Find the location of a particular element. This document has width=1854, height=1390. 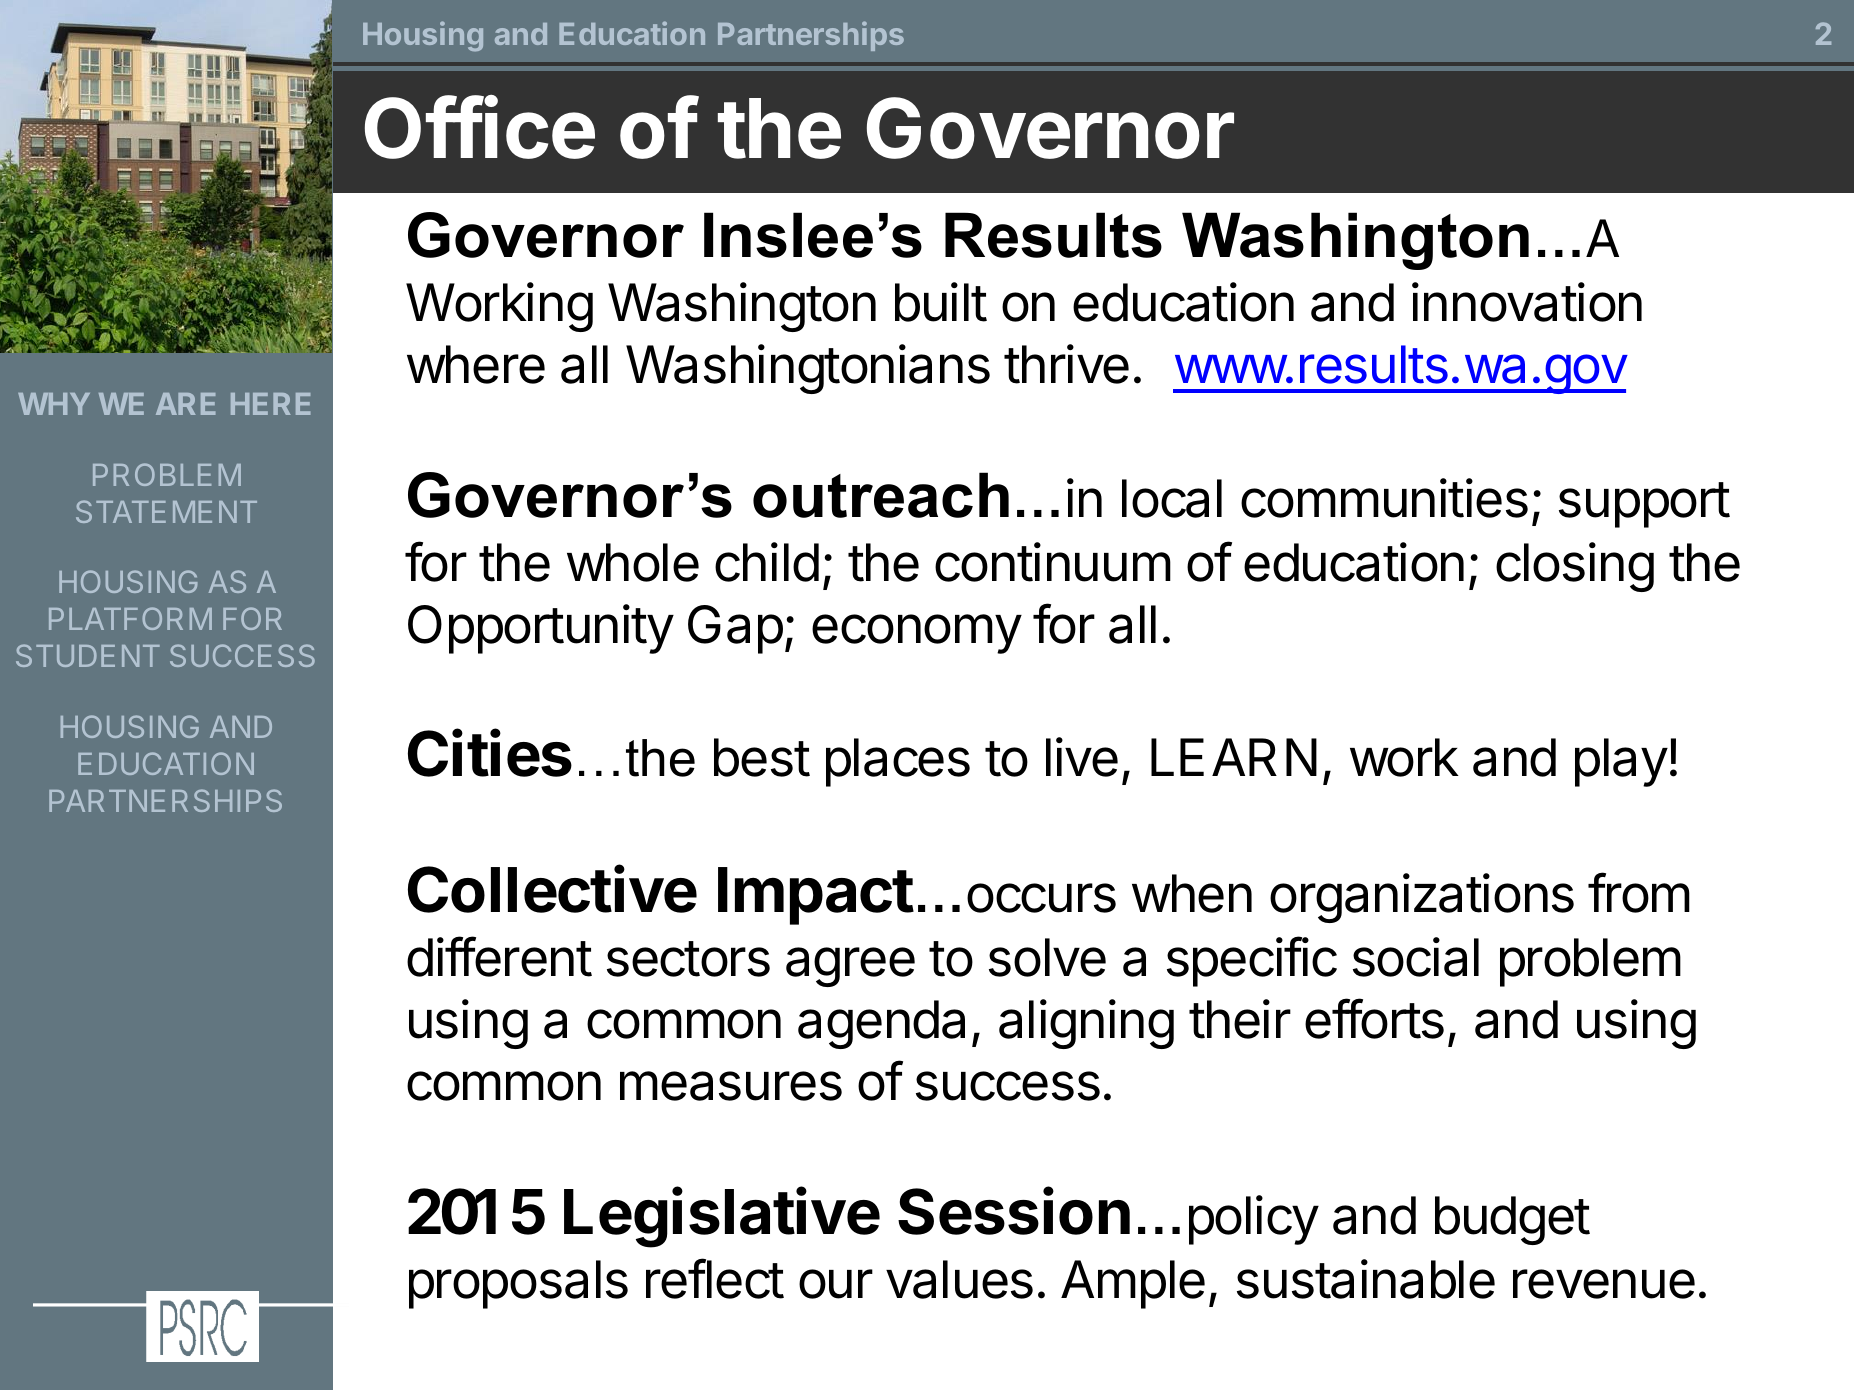

play is located at coordinates (1621, 762).
